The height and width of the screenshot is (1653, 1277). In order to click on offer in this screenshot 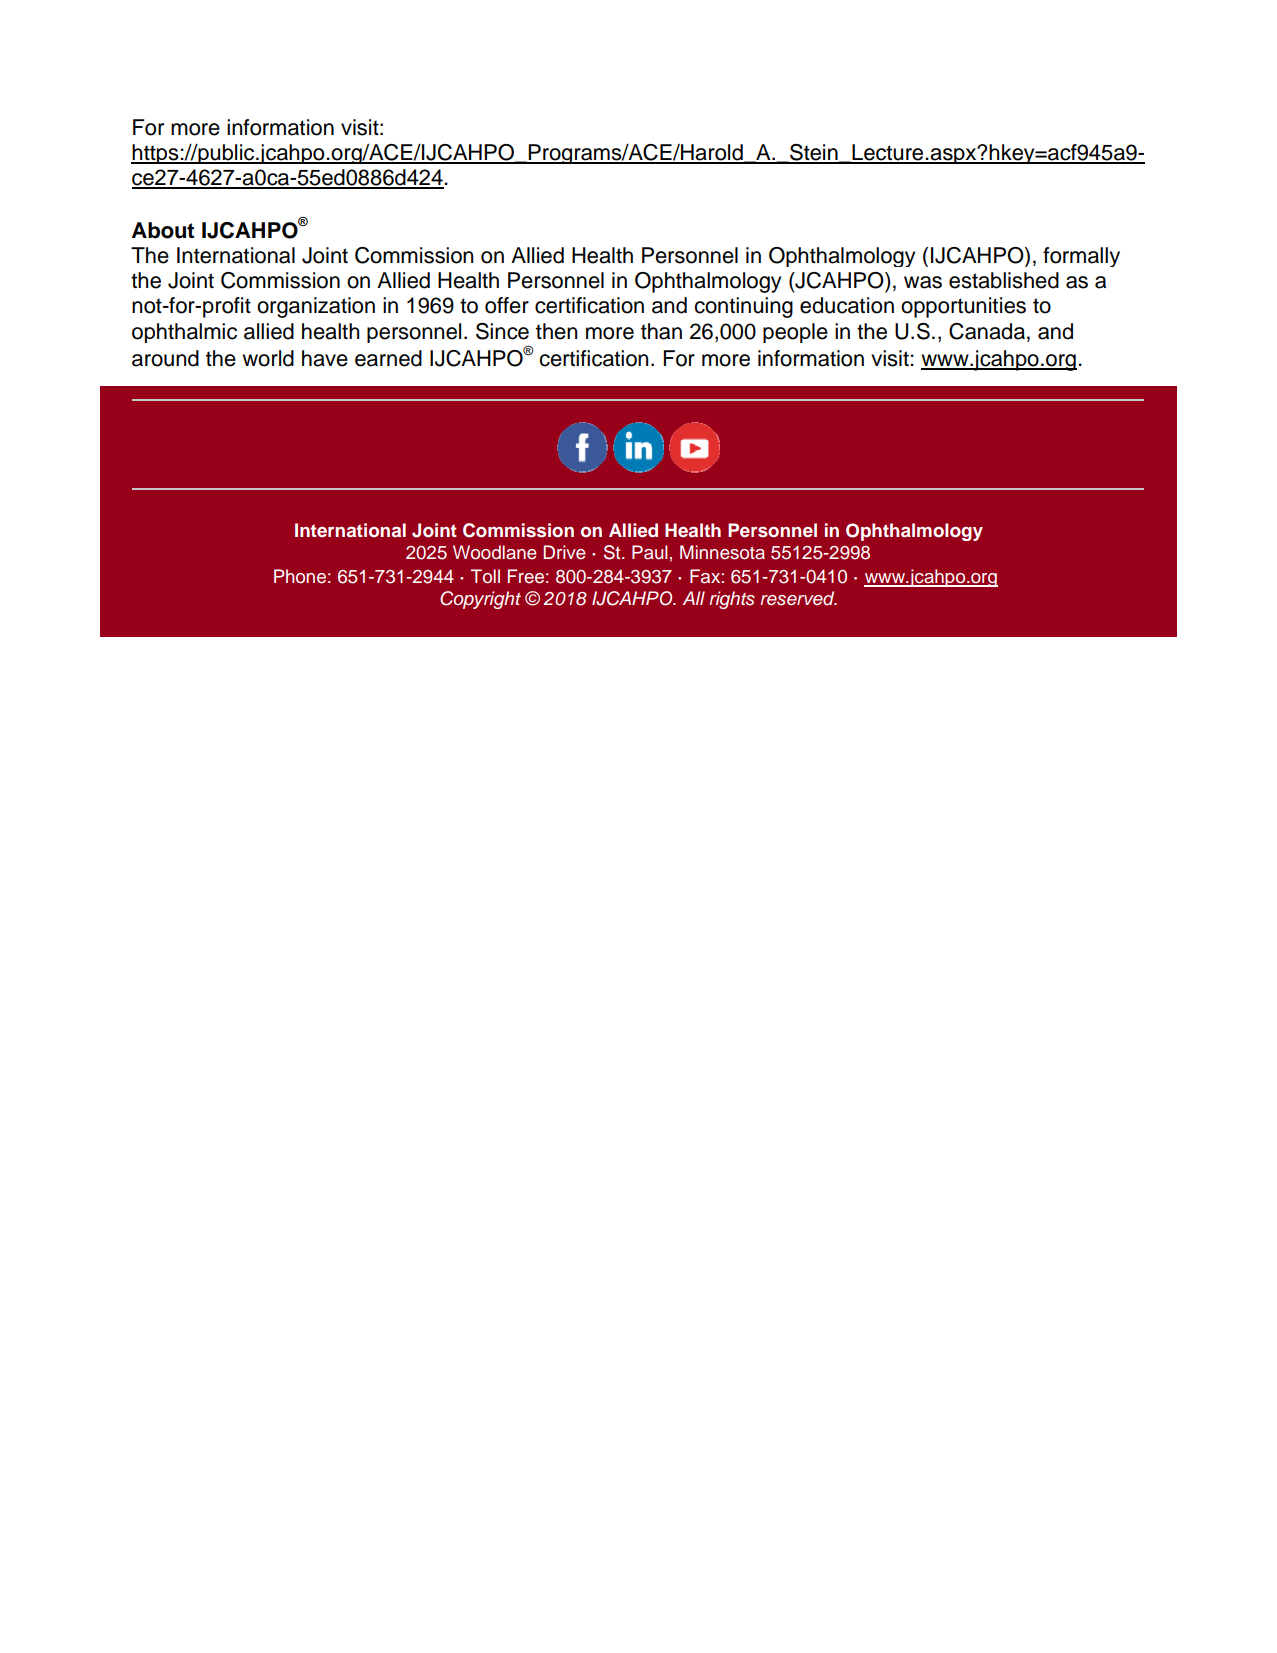, I will do `click(507, 305)`.
